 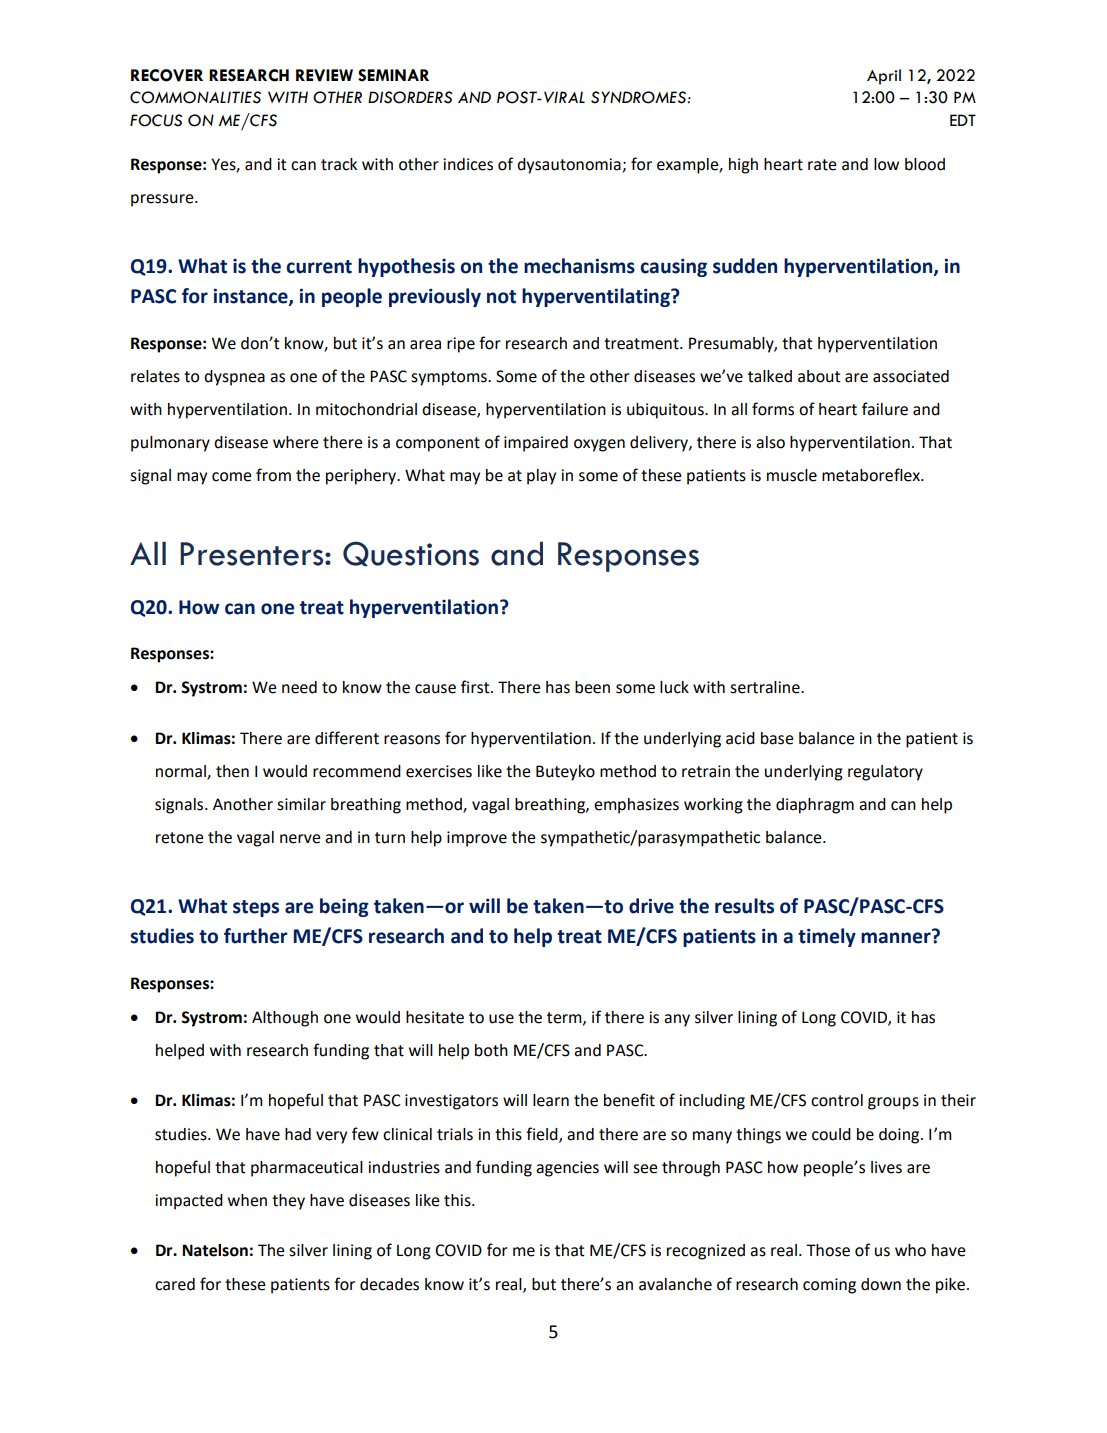 I want to click on dysautonomia, so click(x=569, y=166).
